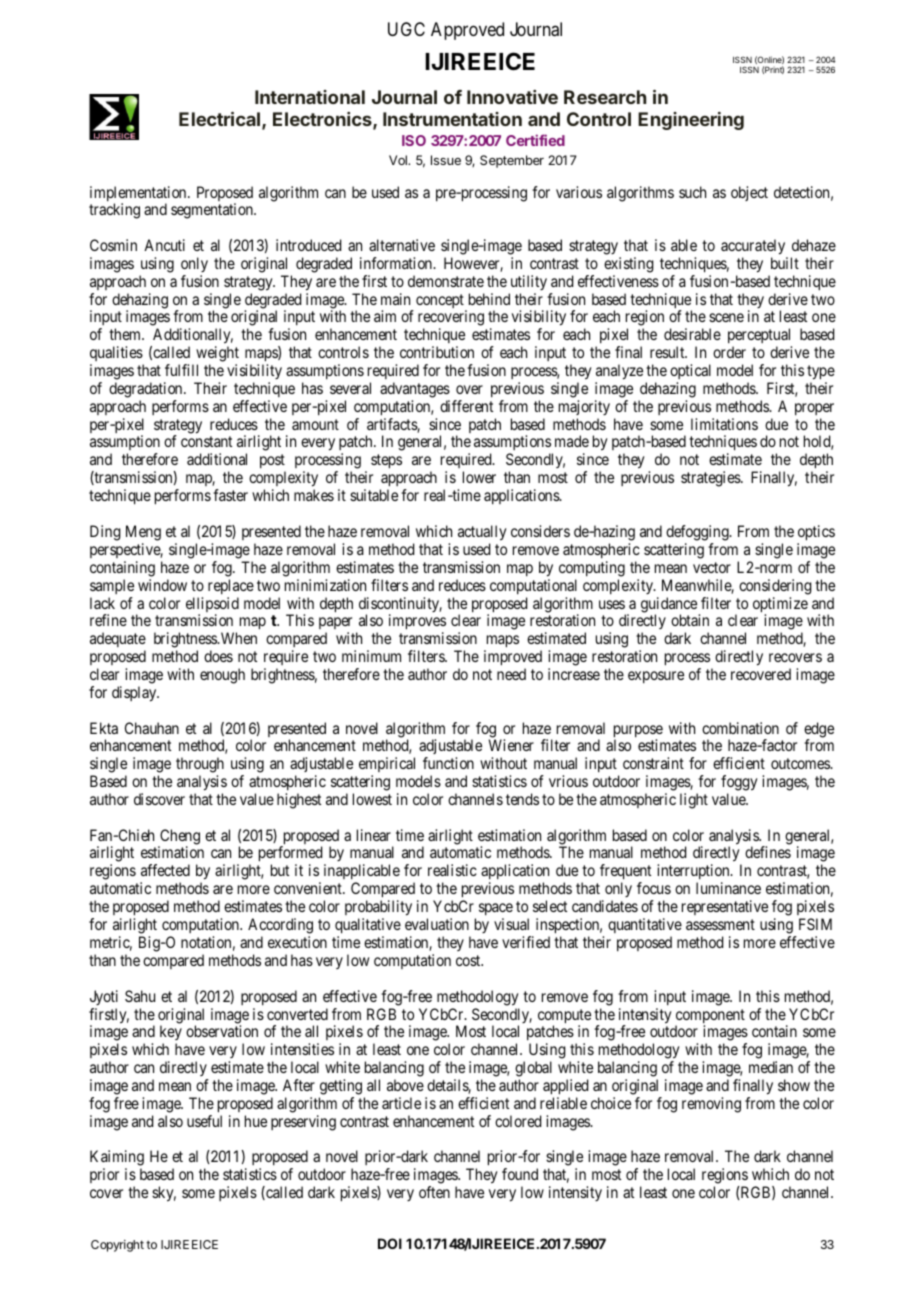 Image resolution: width=924 pixels, height=1308 pixels. I want to click on obtain, so click(690, 620).
